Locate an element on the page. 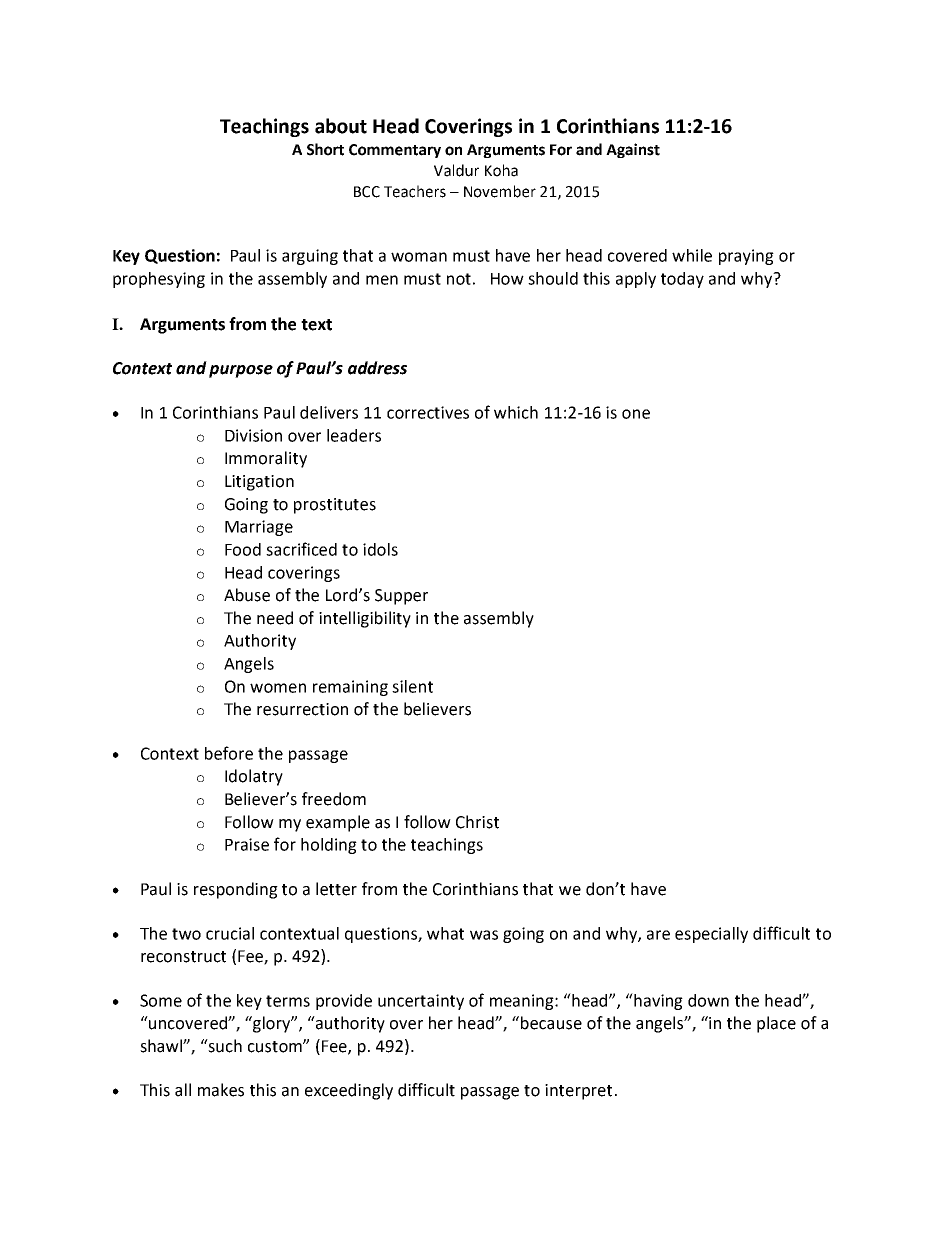 The image size is (952, 1233). before is located at coordinates (229, 753).
